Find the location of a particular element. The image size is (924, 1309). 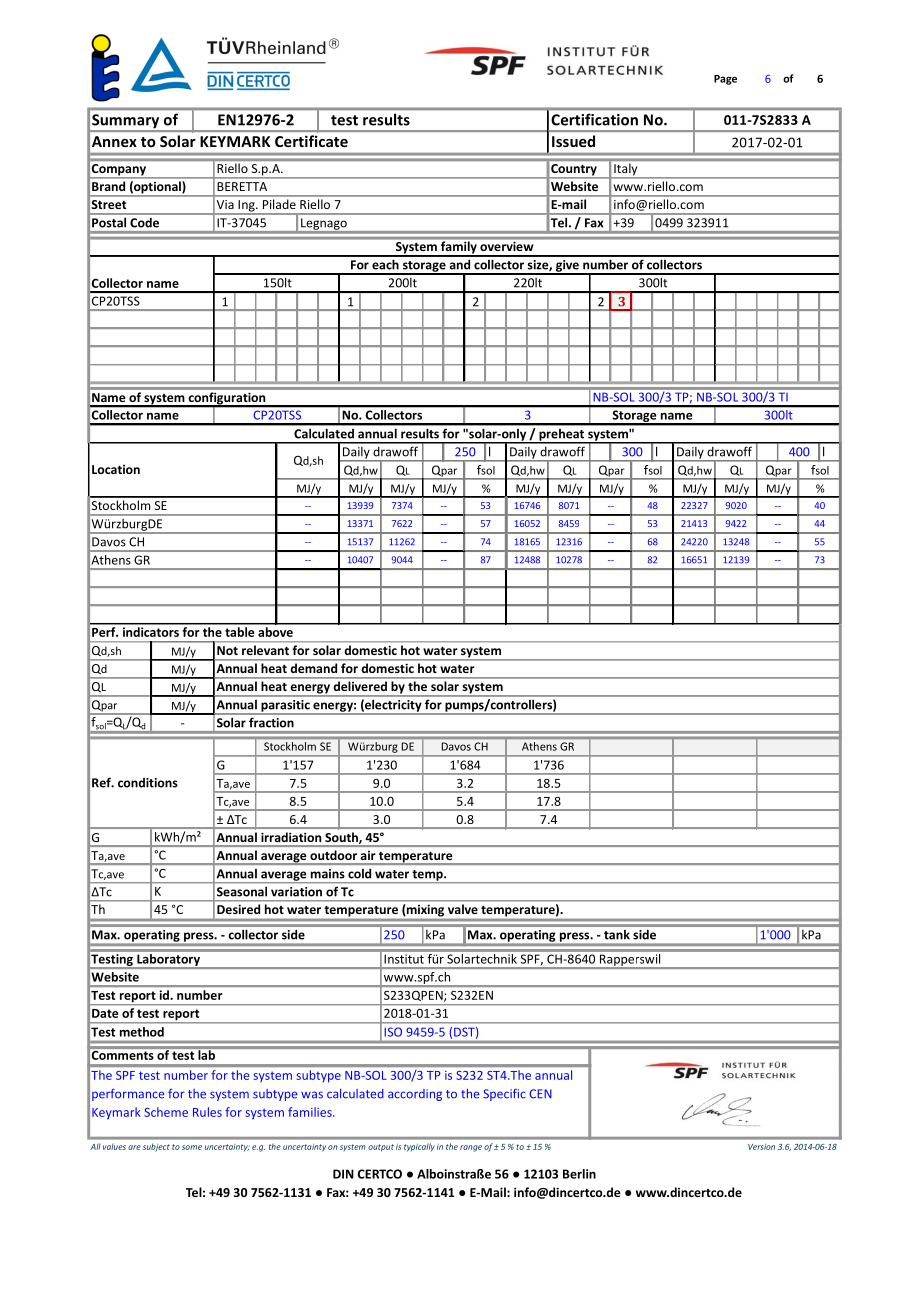

Location is located at coordinates (116, 469).
